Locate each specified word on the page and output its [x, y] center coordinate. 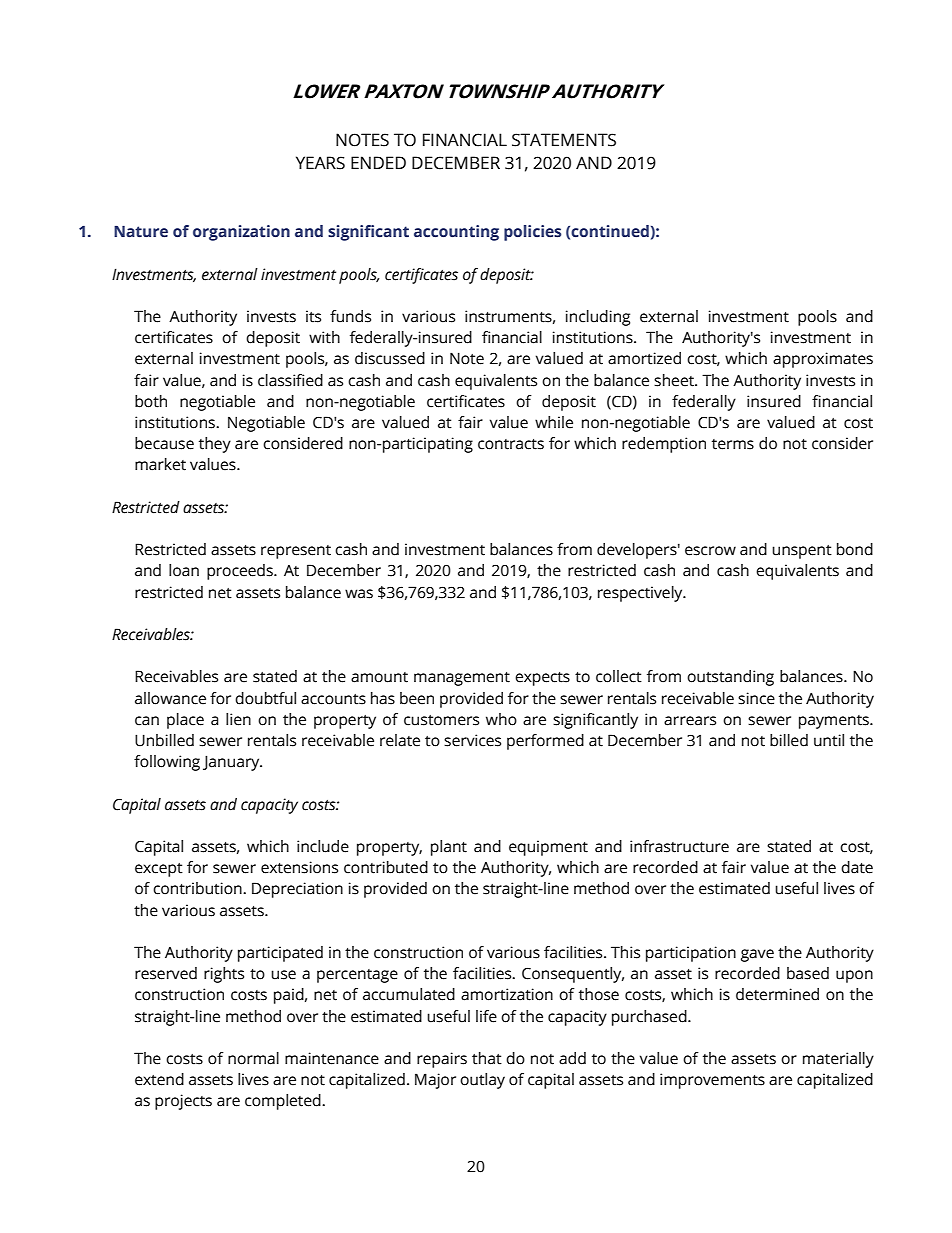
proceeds [241, 572]
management [462, 679]
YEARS [320, 163]
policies [532, 233]
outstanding [730, 678]
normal [253, 1058]
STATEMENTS [564, 140]
